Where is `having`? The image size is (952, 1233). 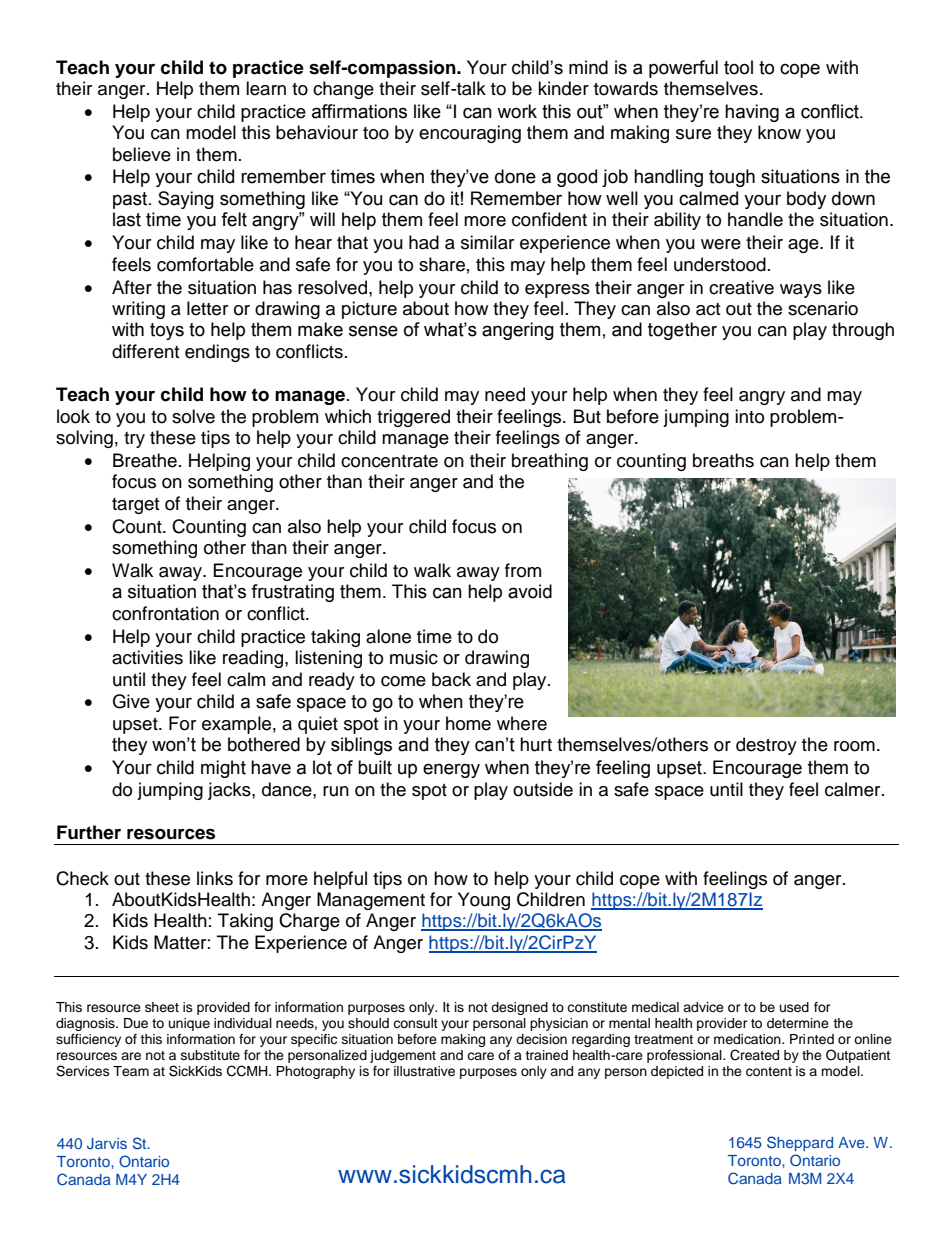
having is located at coordinates (752, 113).
